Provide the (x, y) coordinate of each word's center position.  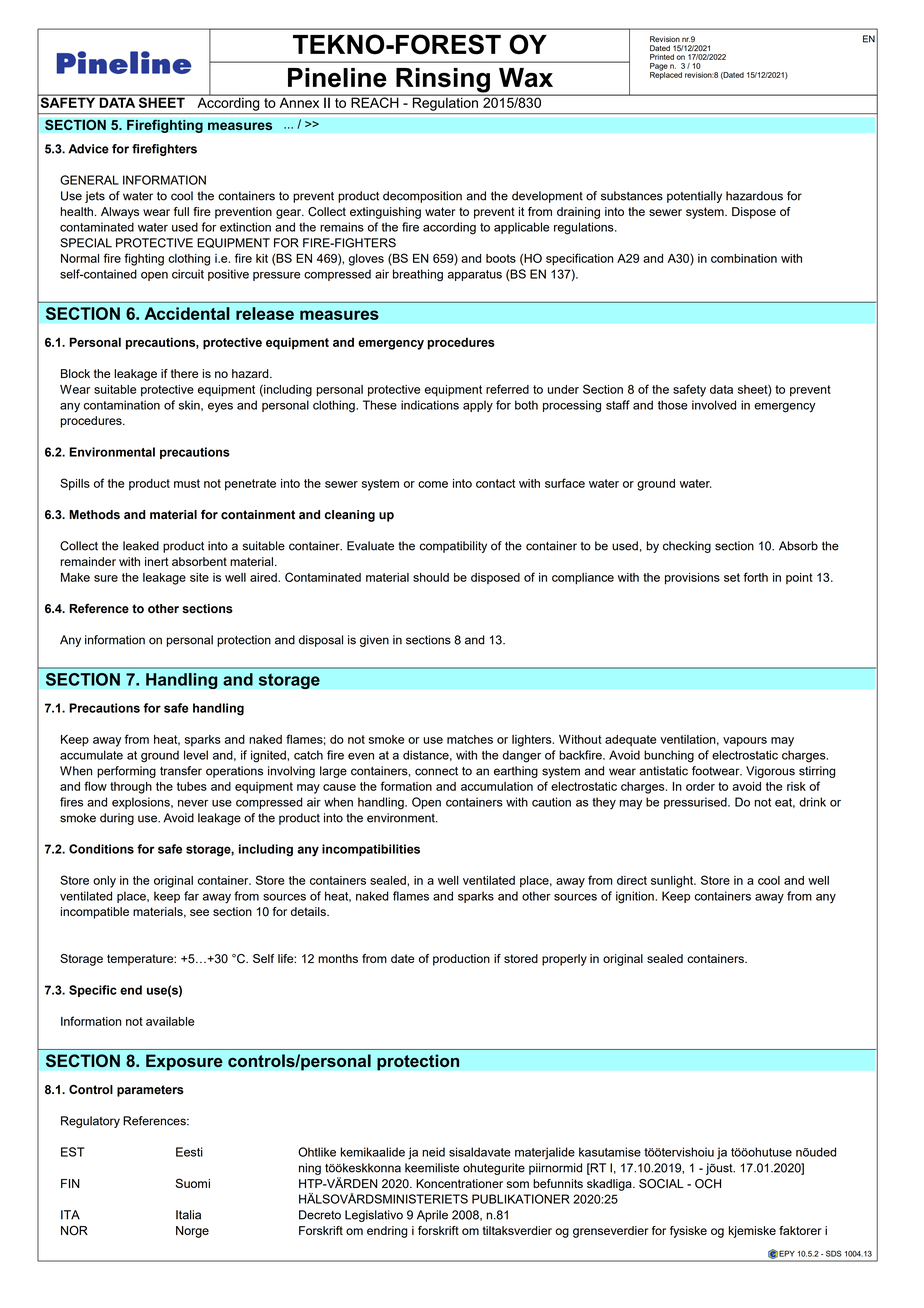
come (433, 484)
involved (714, 405)
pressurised (696, 803)
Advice (88, 149)
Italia (188, 1215)
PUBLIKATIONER (521, 1199)
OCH (708, 1184)
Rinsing (443, 81)
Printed (662, 57)
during (117, 819)
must (187, 483)
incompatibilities (371, 850)
